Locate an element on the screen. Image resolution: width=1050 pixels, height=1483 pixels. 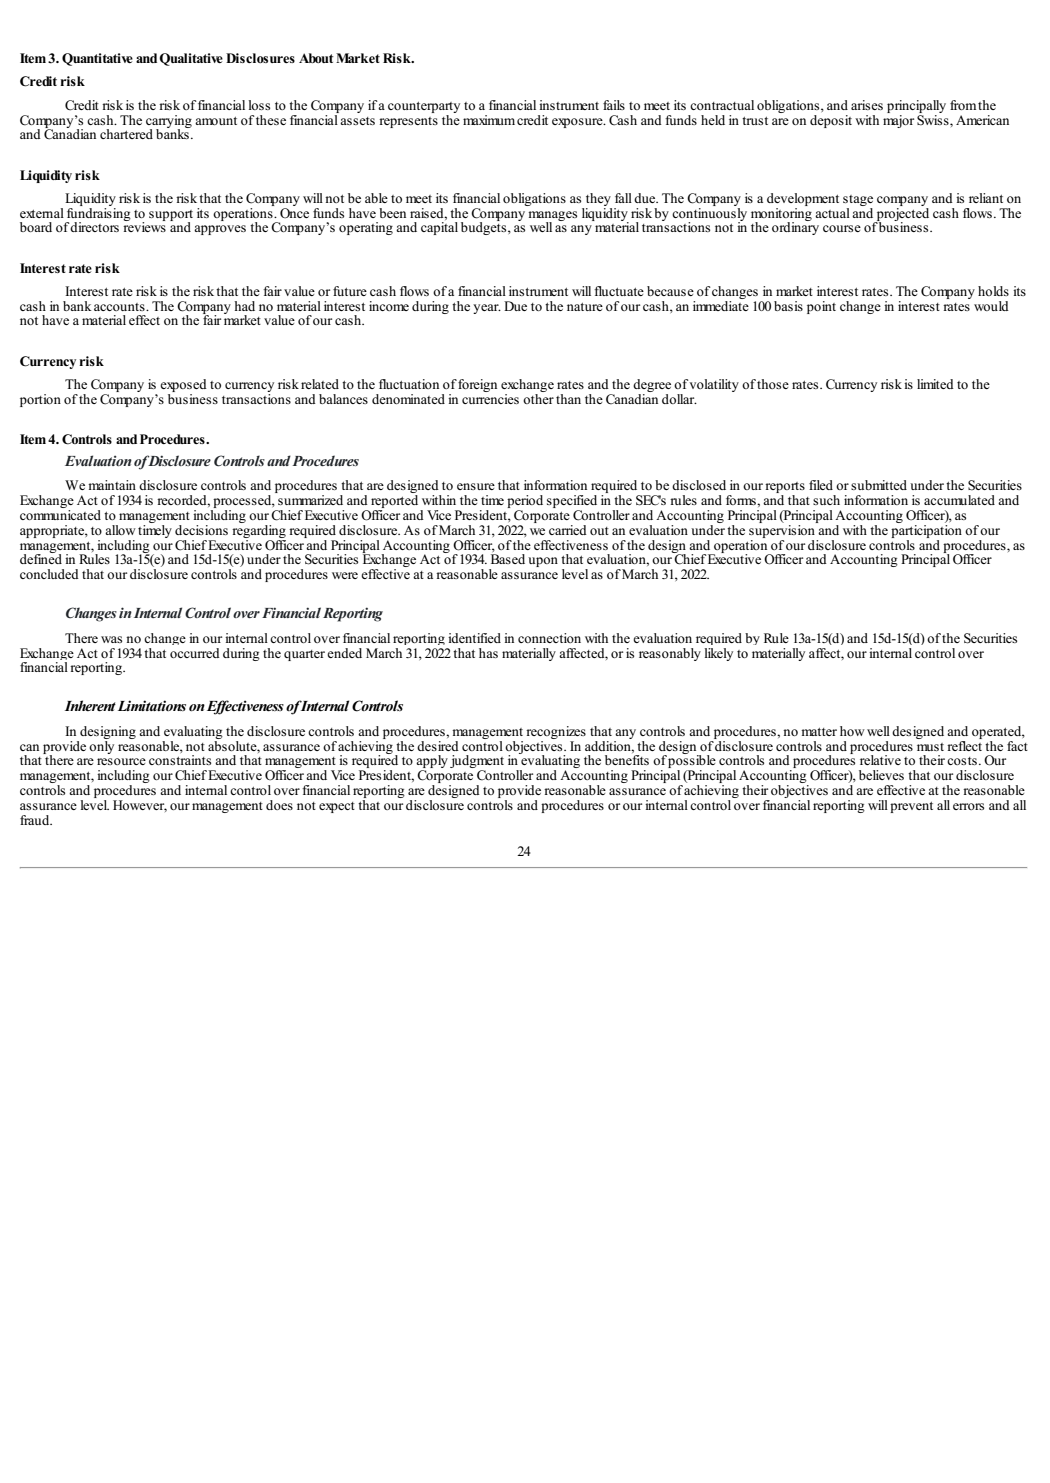
prevent is located at coordinates (911, 807).
